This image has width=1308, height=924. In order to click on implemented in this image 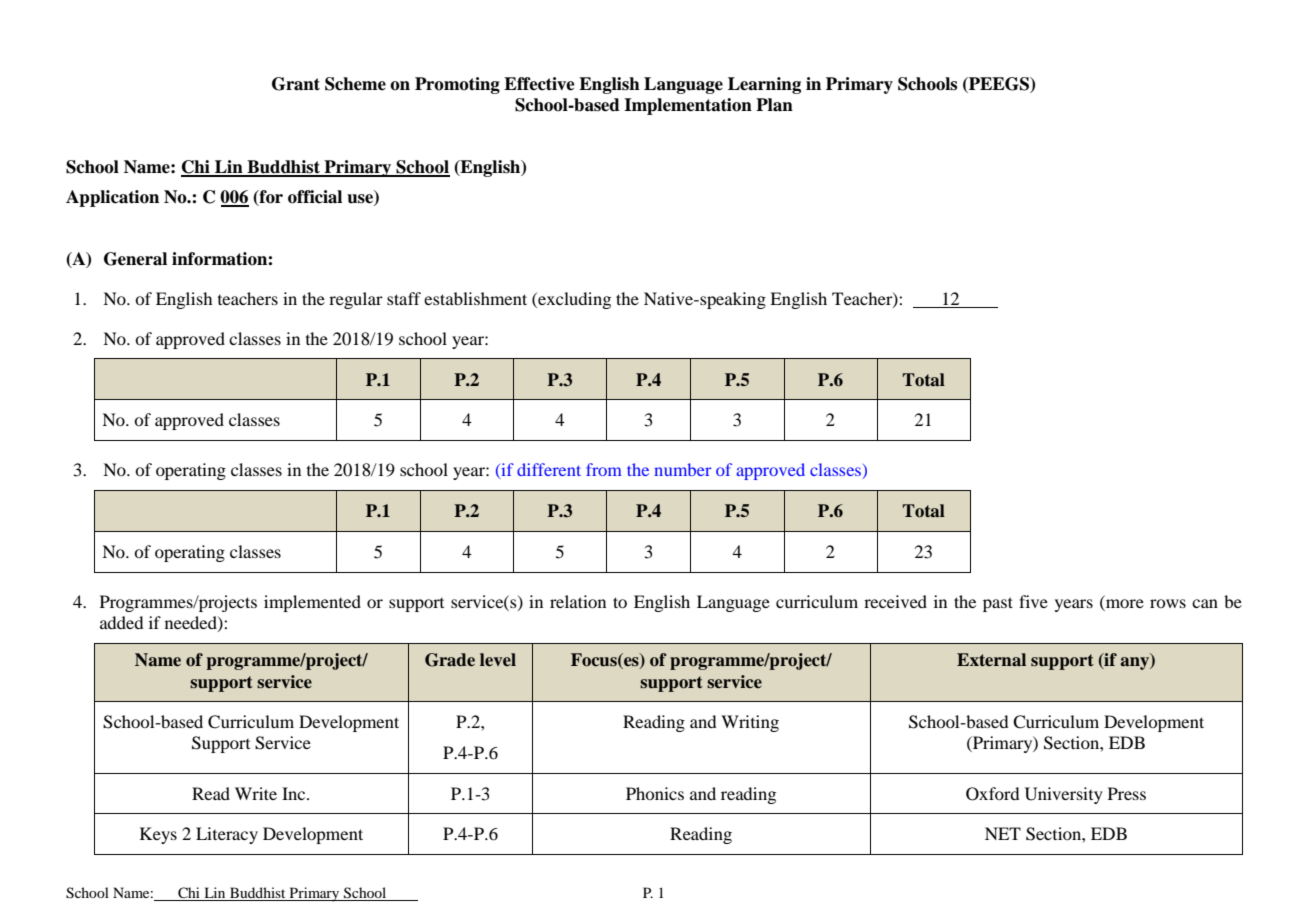, I will do `click(312, 603)`.
